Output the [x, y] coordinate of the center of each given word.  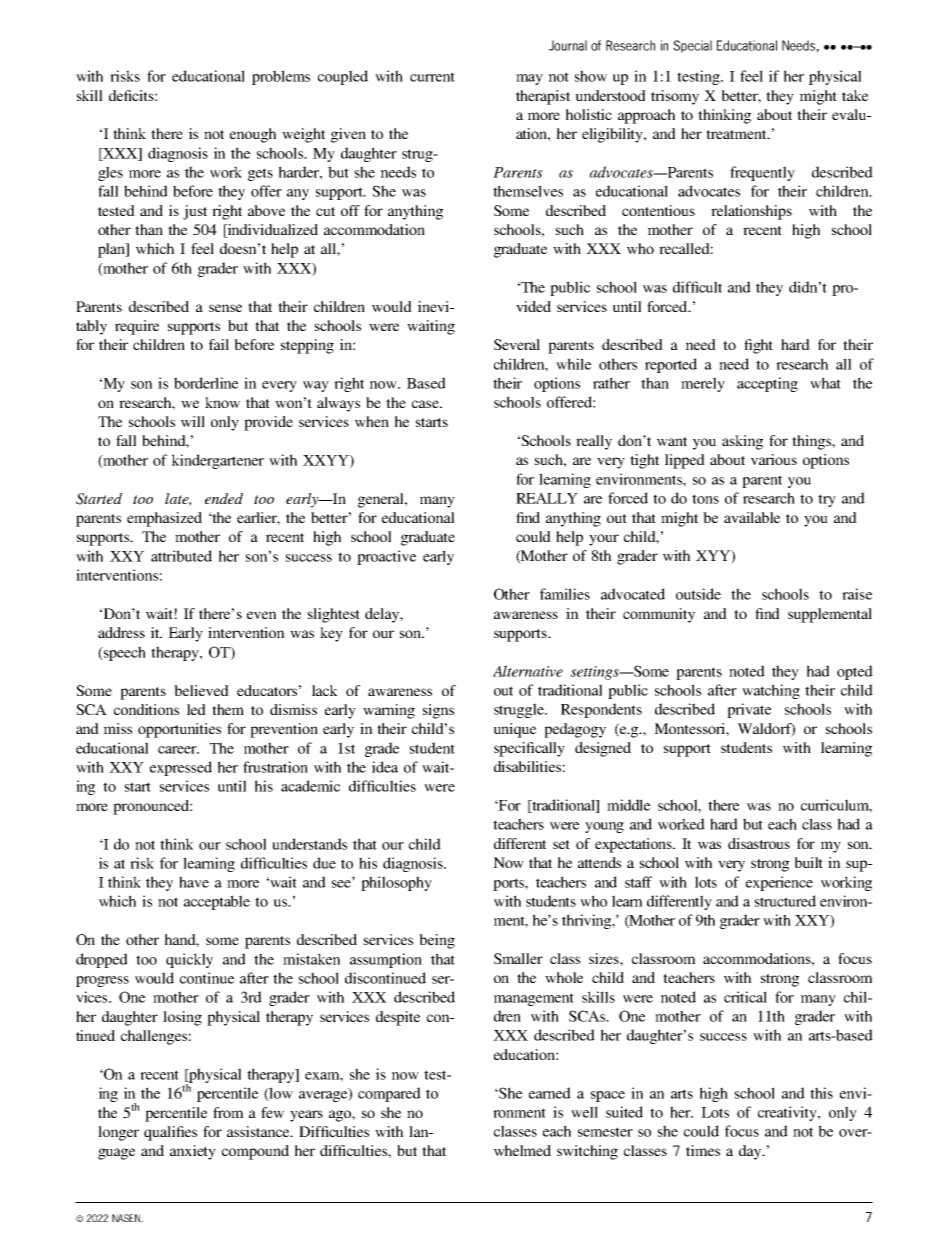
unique [515, 730]
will [193, 421]
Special [692, 46]
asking [742, 442]
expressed [181, 768]
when [372, 421]
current [432, 77]
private [749, 710]
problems [281, 77]
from [228, 1112]
